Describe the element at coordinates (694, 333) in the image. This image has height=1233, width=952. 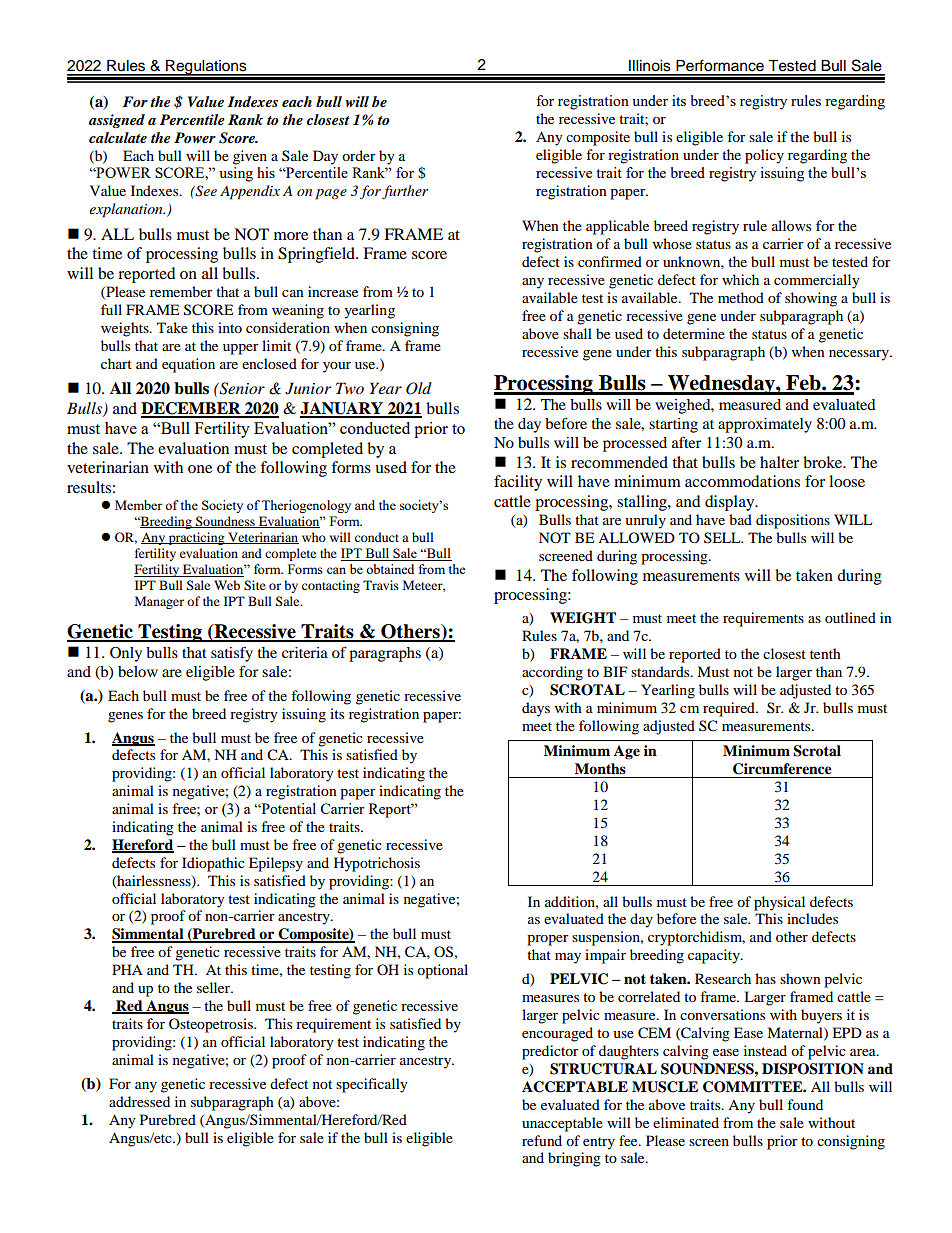
I see `determine` at that location.
